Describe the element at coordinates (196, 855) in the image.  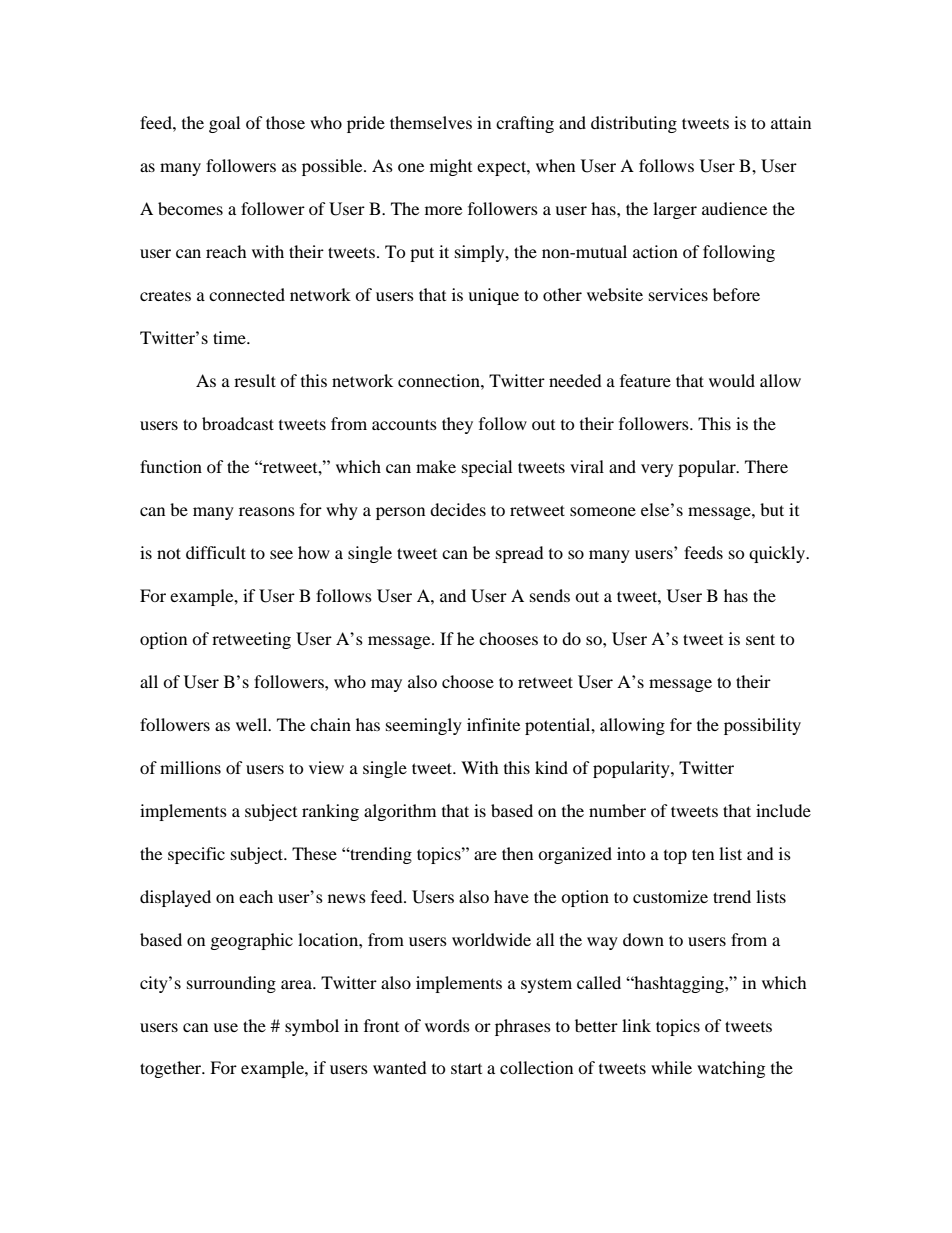
I see `specific` at that location.
